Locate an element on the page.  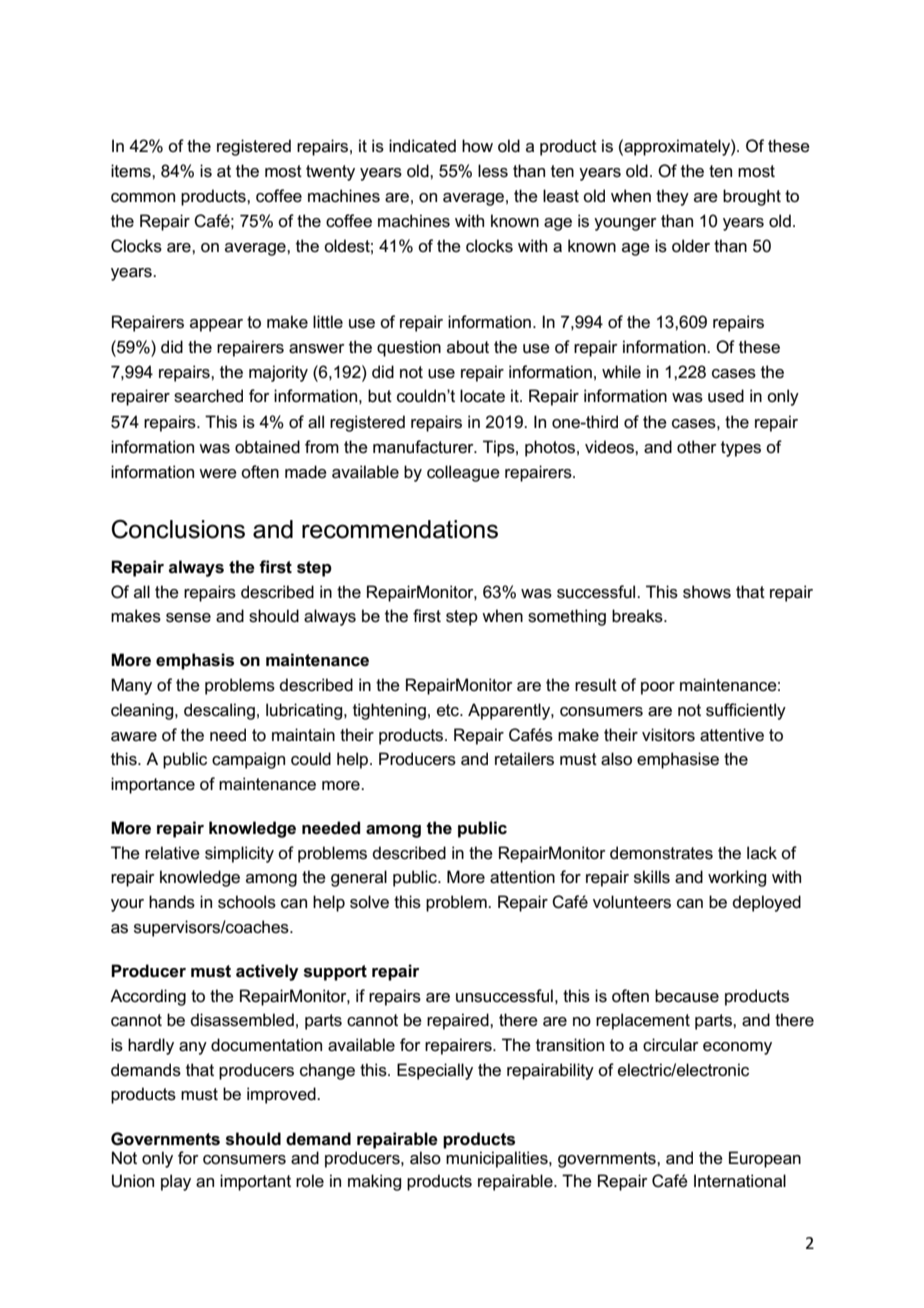
play is located at coordinates (176, 1182).
